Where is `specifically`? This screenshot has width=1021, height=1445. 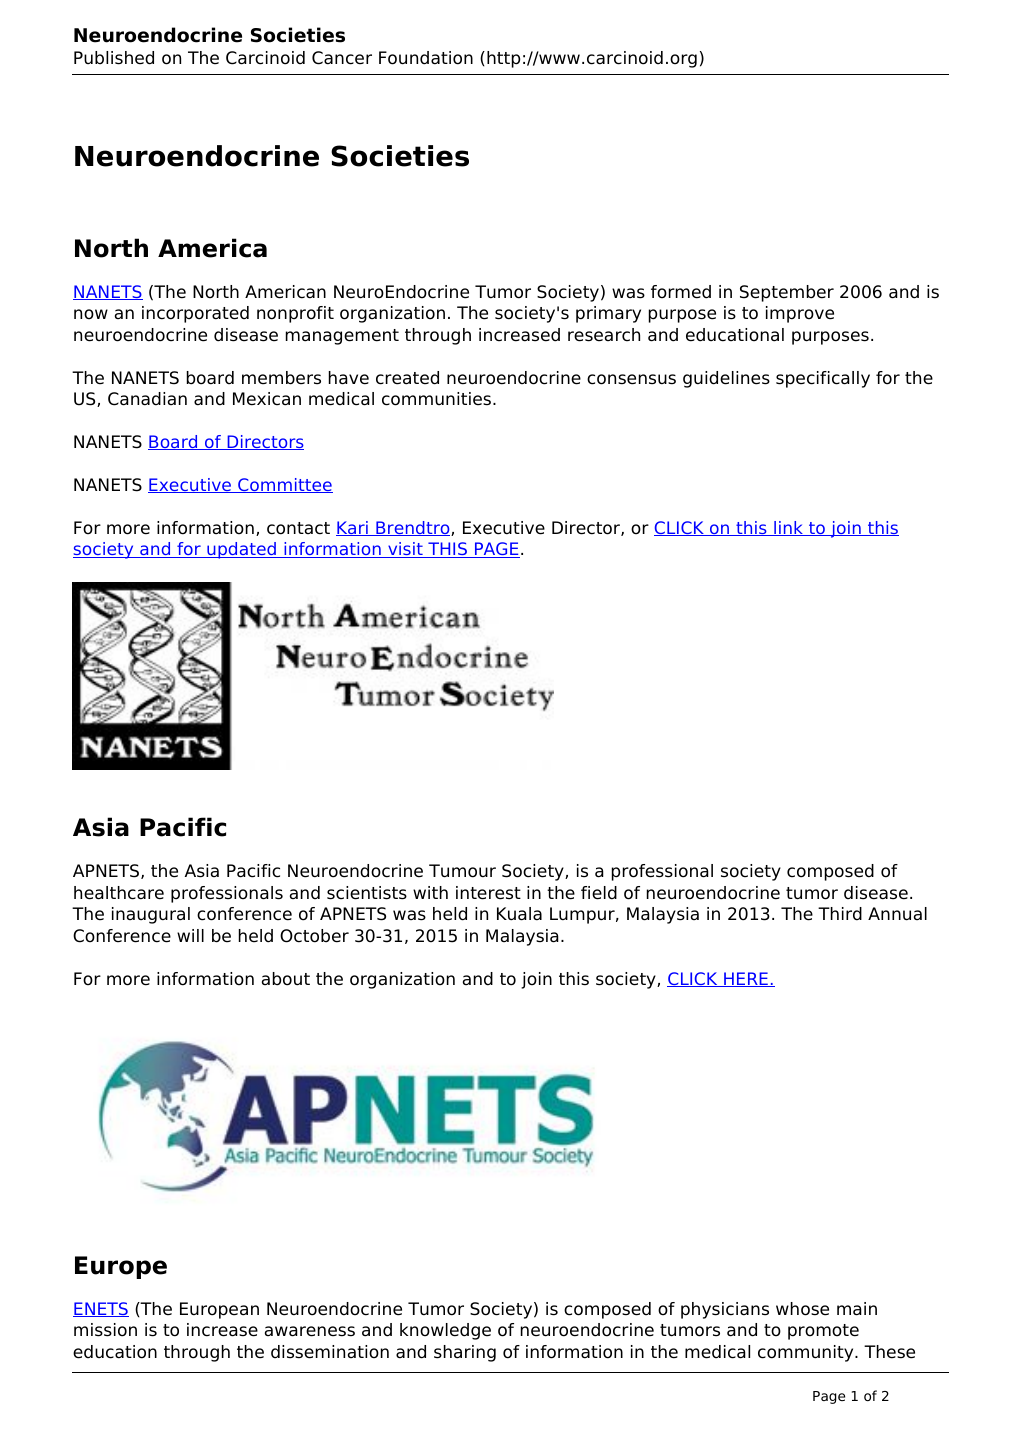
specifically is located at coordinates (823, 379).
